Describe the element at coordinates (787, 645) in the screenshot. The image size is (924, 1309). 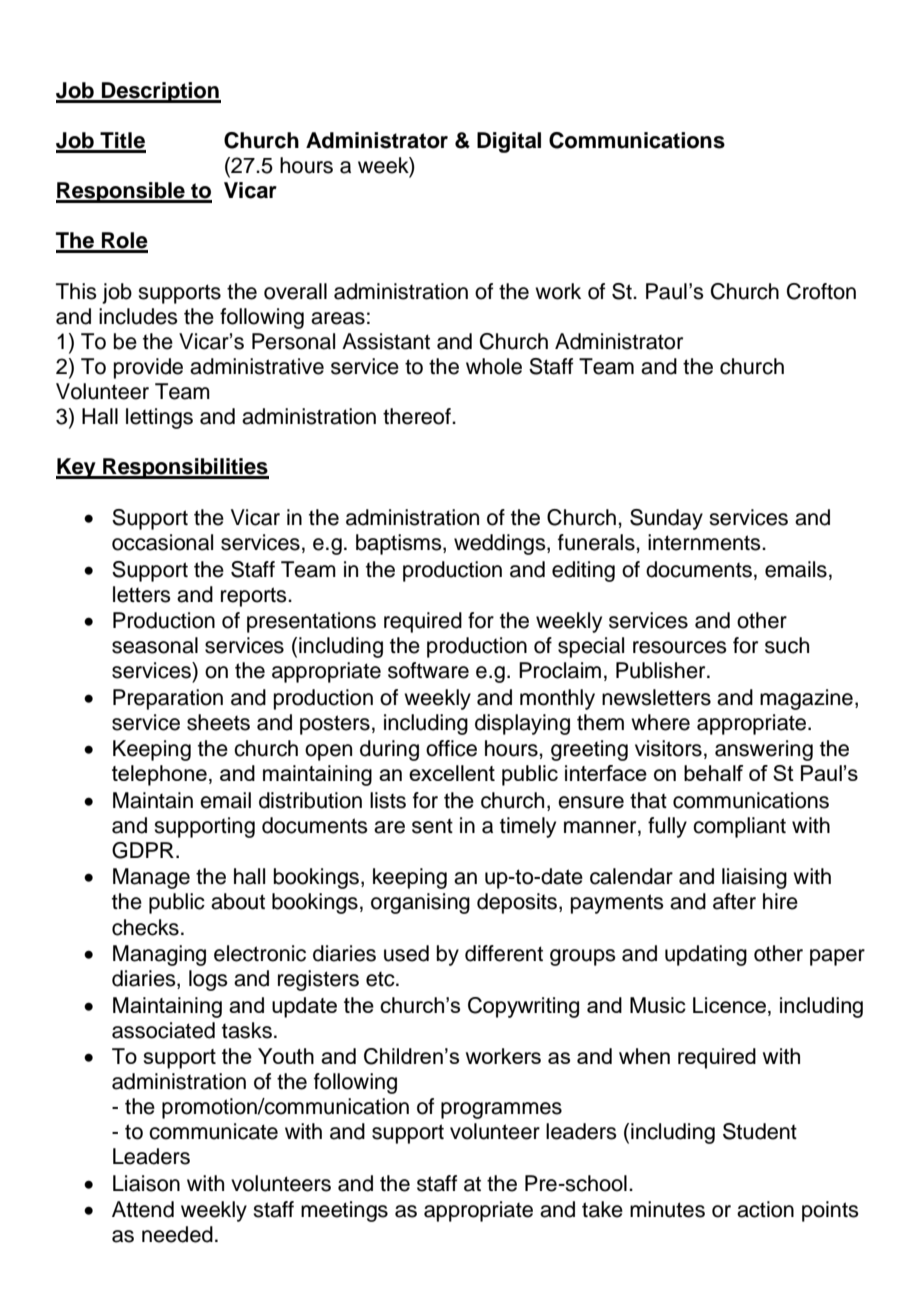
I see `such` at that location.
